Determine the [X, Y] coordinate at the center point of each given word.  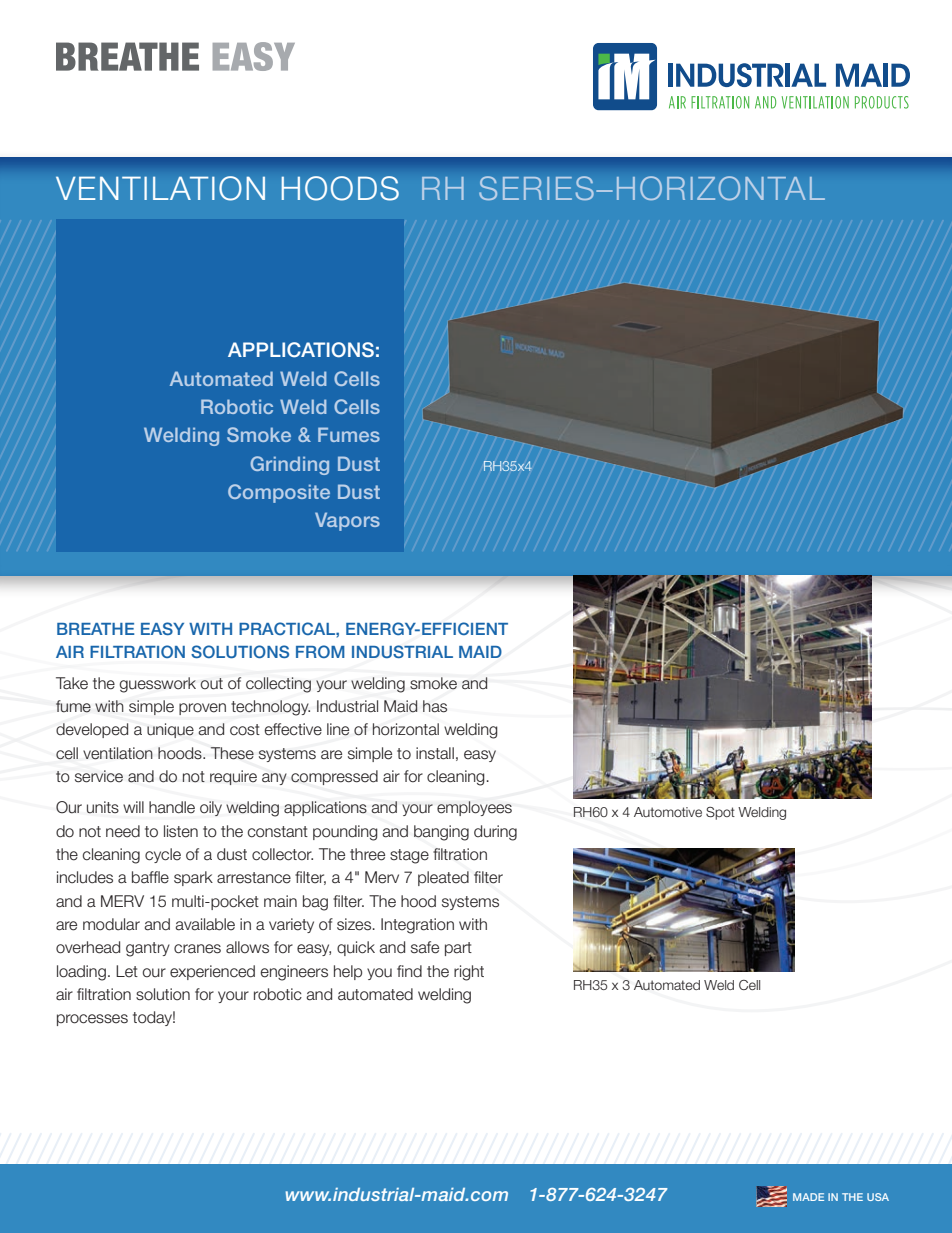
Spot [720, 813]
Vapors [347, 521]
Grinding [289, 465]
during [495, 833]
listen [181, 831]
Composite [279, 493]
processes [92, 1020]
